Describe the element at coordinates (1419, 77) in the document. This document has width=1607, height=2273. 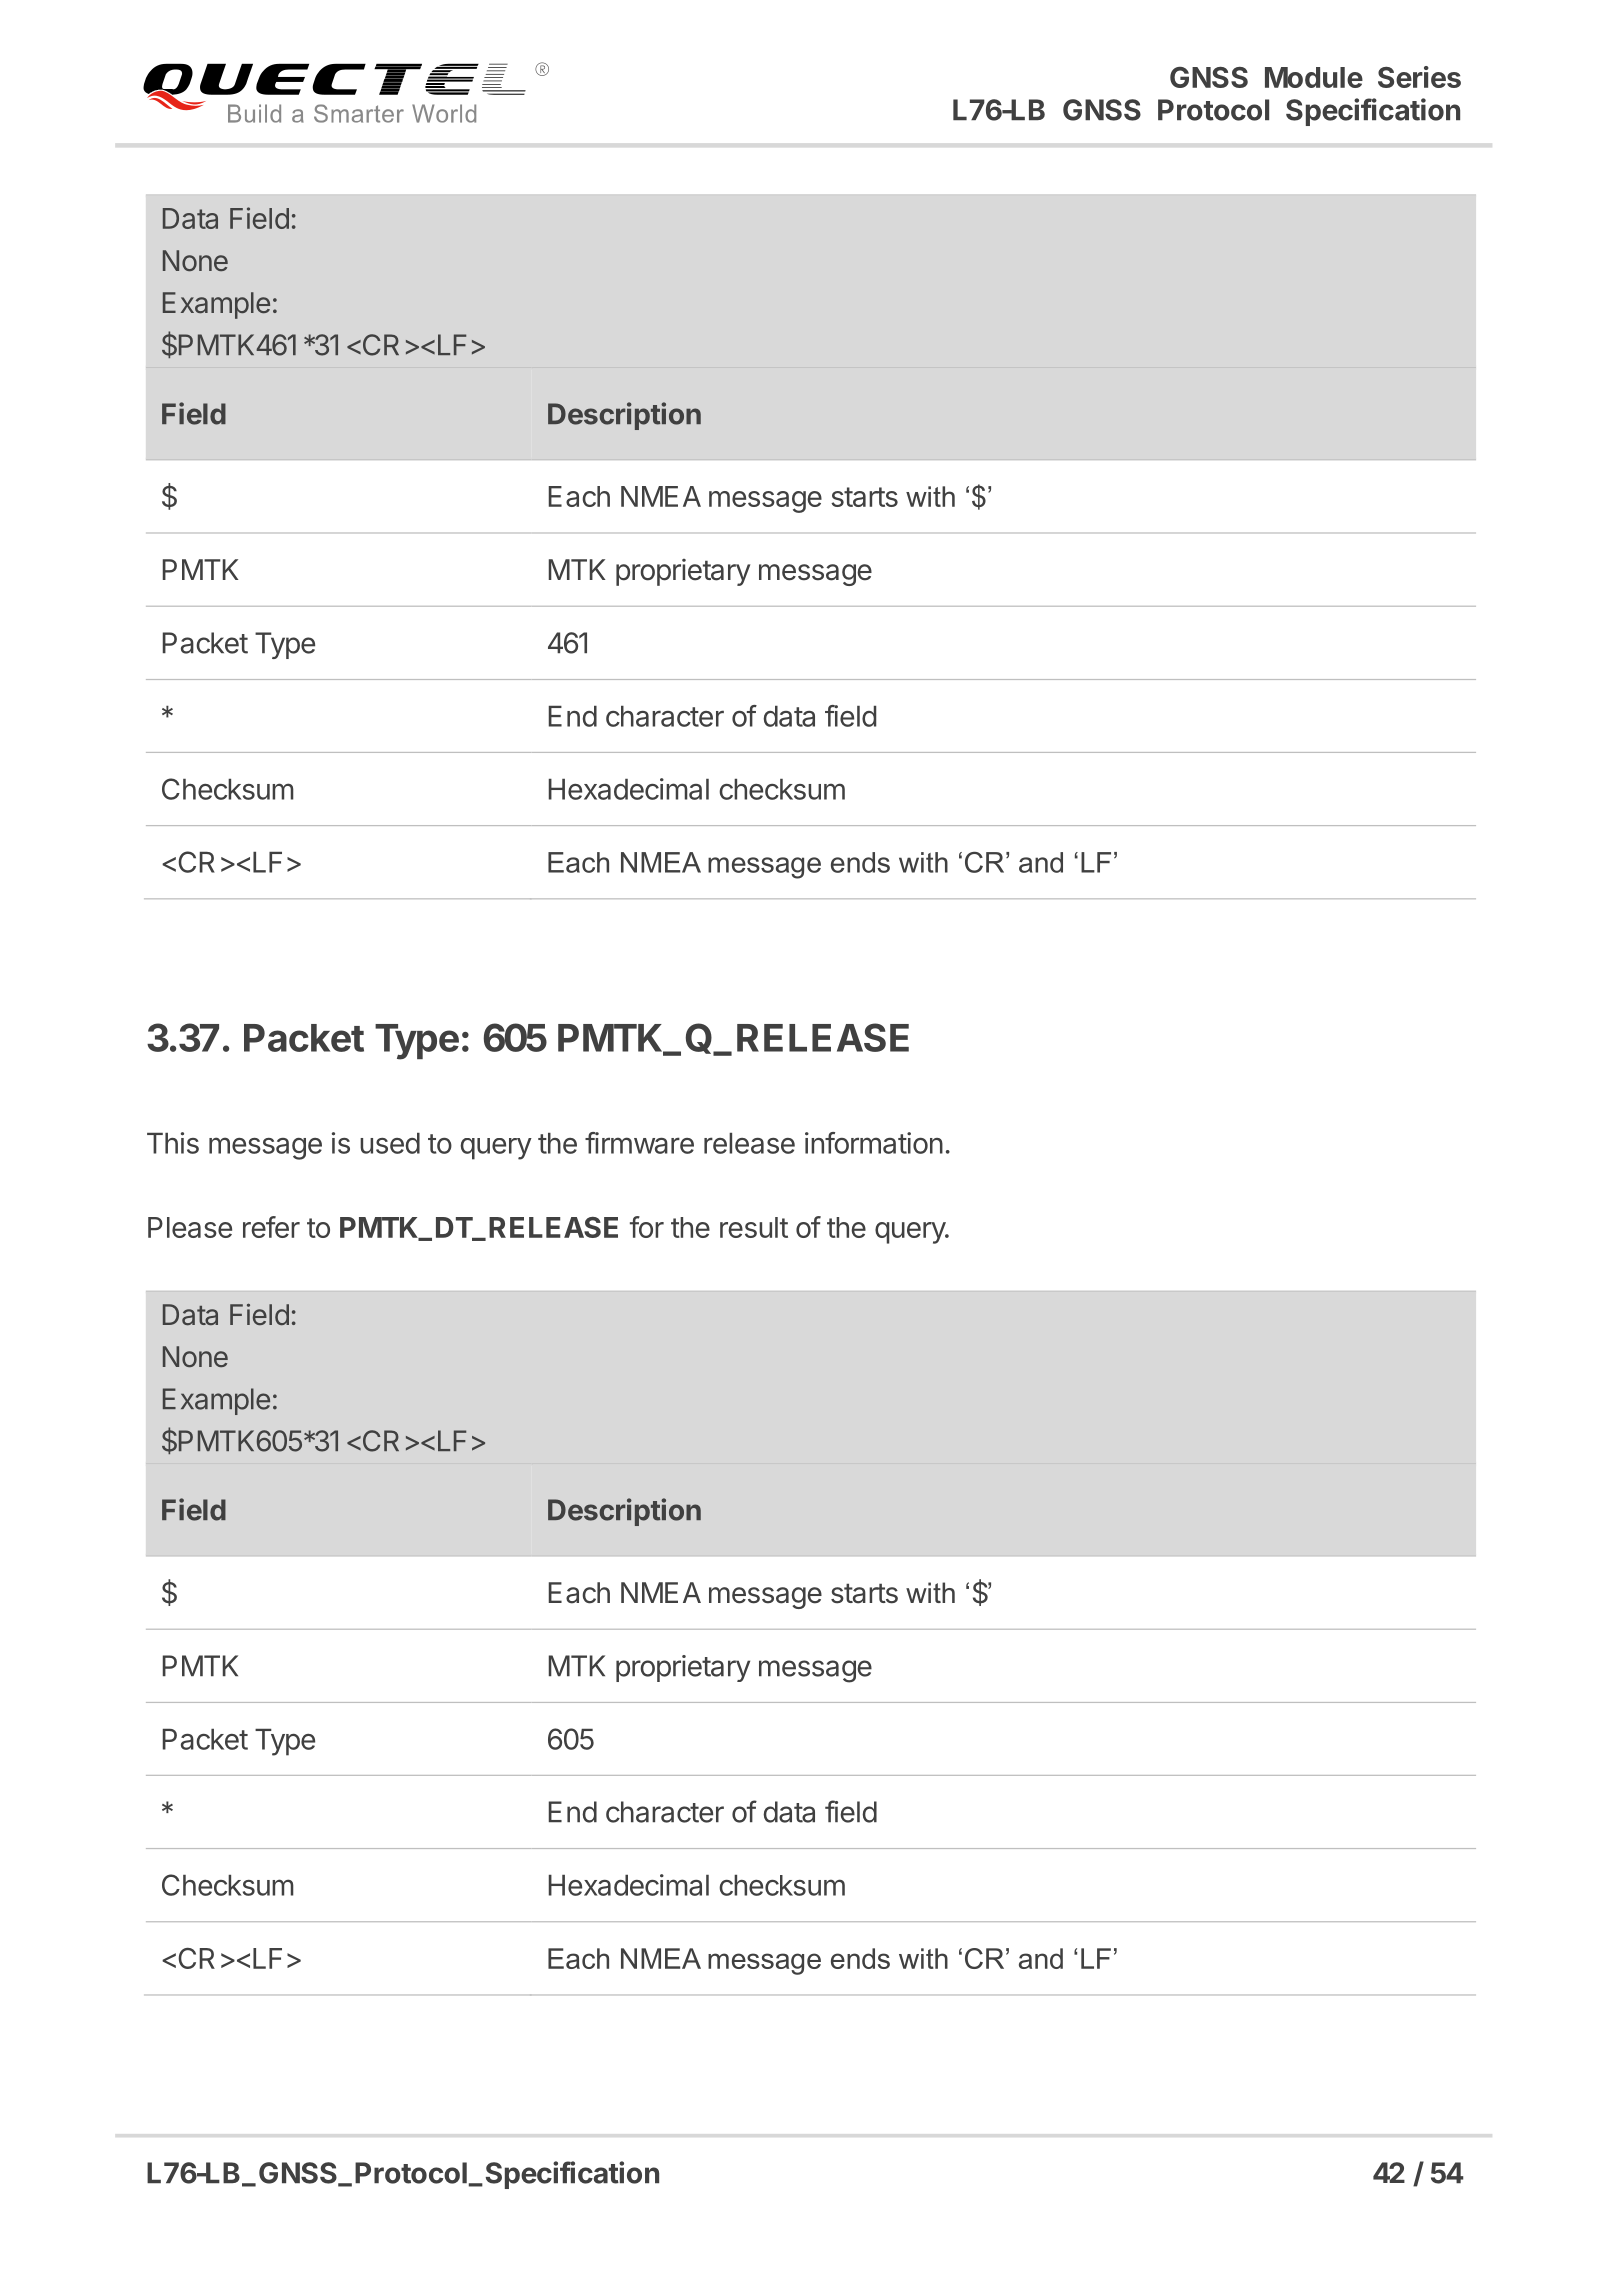
I see `Series` at that location.
